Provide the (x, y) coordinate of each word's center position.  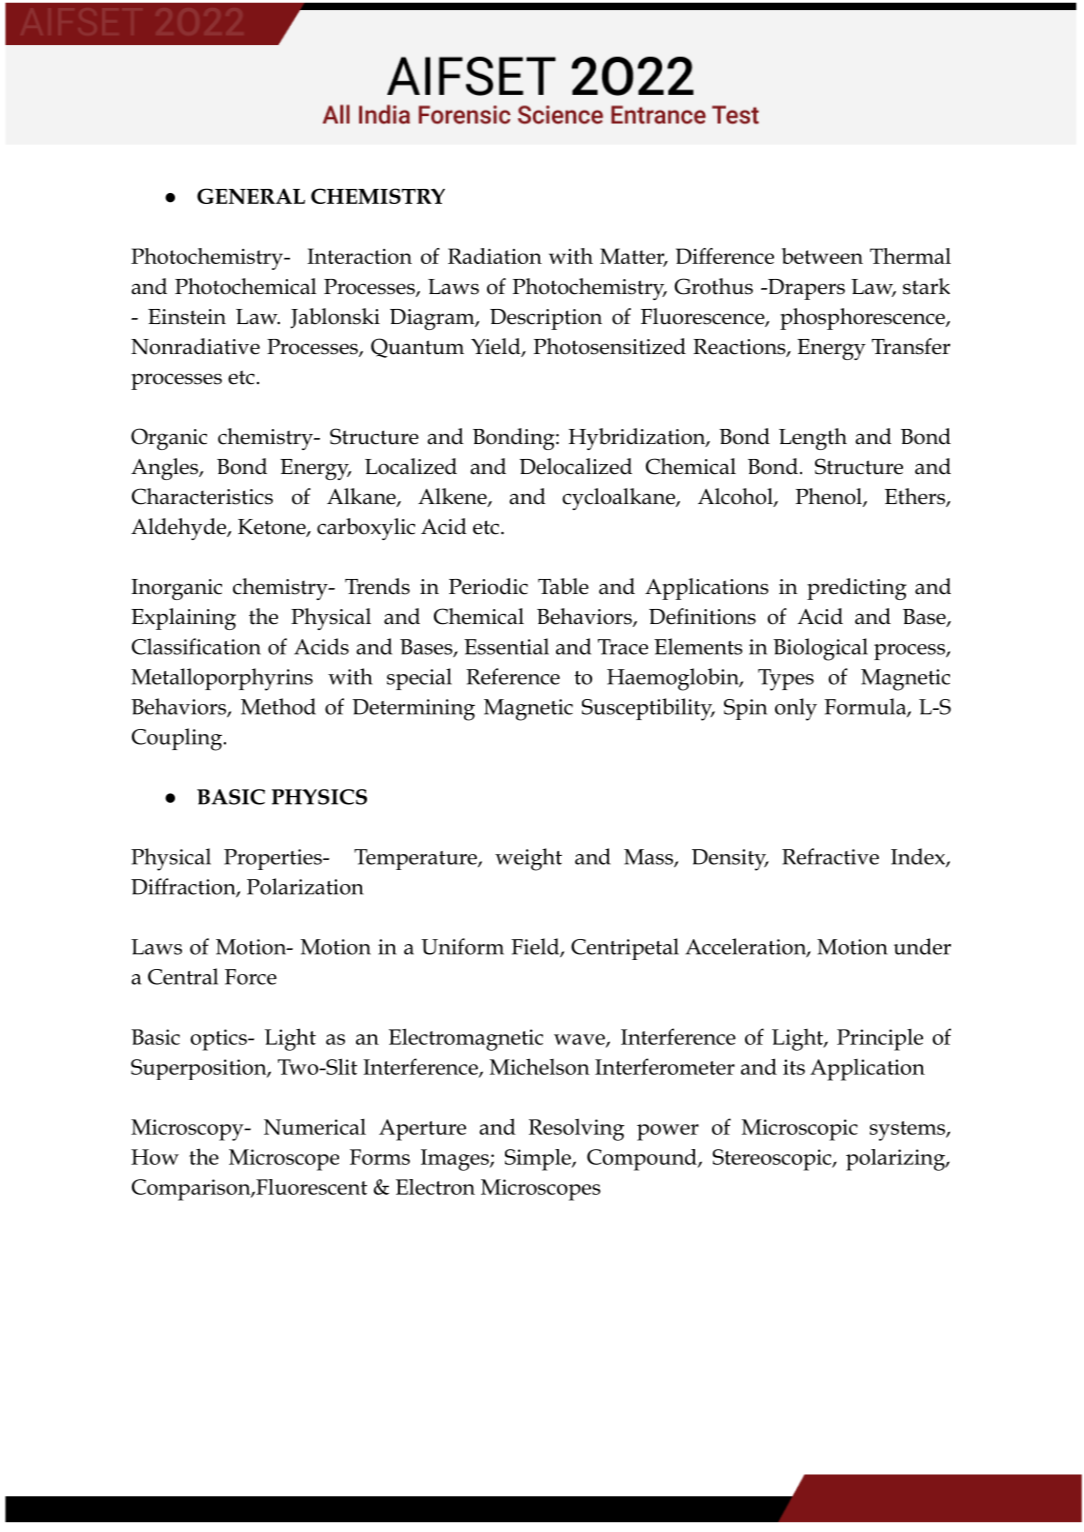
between (822, 256)
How (155, 1157)
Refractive (830, 856)
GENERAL (251, 196)
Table (563, 586)
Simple (539, 1160)
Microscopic (800, 1130)
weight (528, 859)
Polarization (305, 886)
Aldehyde (179, 529)
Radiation (495, 256)
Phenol (830, 497)
